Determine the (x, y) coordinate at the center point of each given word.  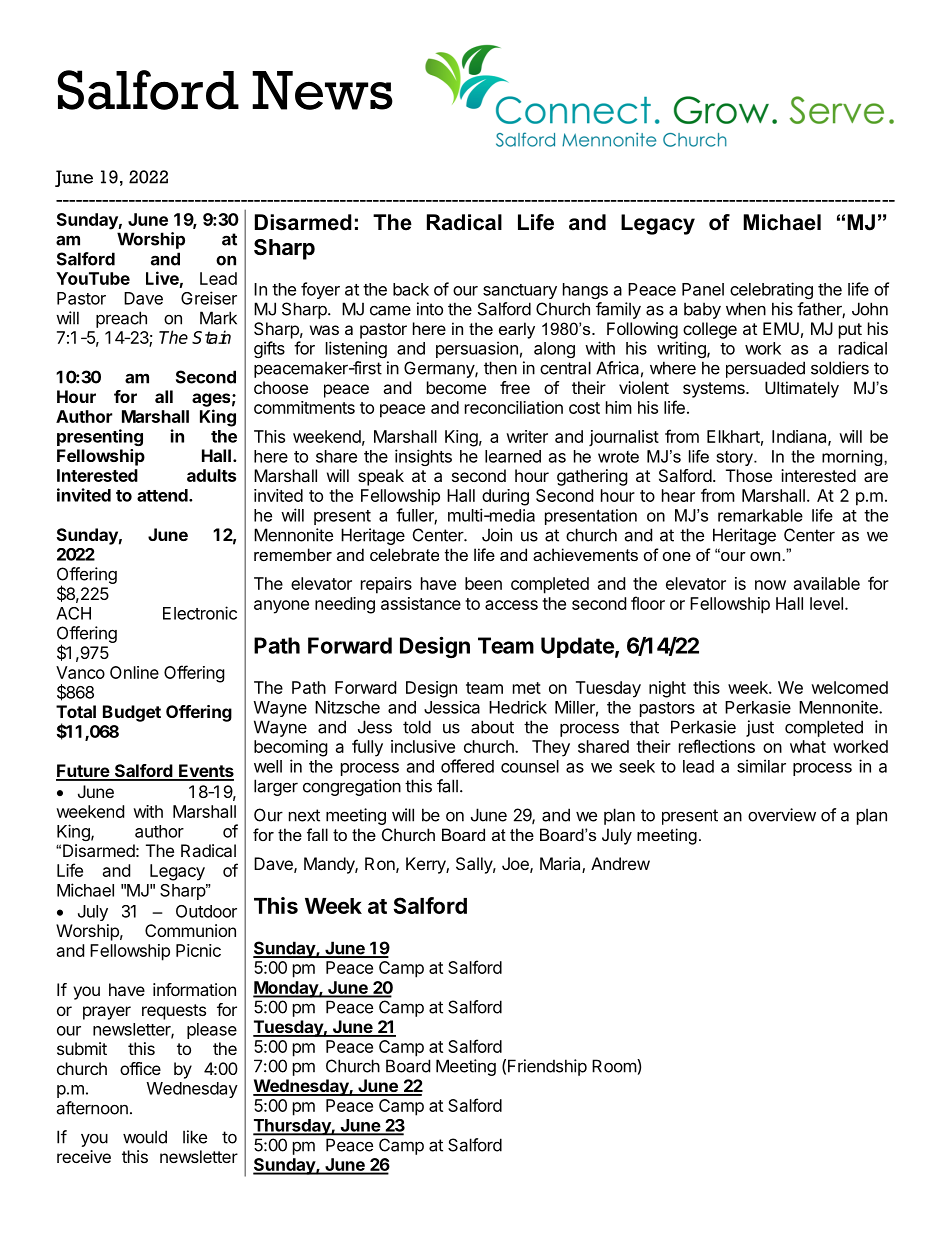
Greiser (209, 298)
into (430, 309)
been (483, 583)
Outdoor (206, 911)
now (770, 585)
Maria (561, 865)
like (195, 1137)
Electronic (200, 613)
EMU (781, 328)
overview (782, 815)
